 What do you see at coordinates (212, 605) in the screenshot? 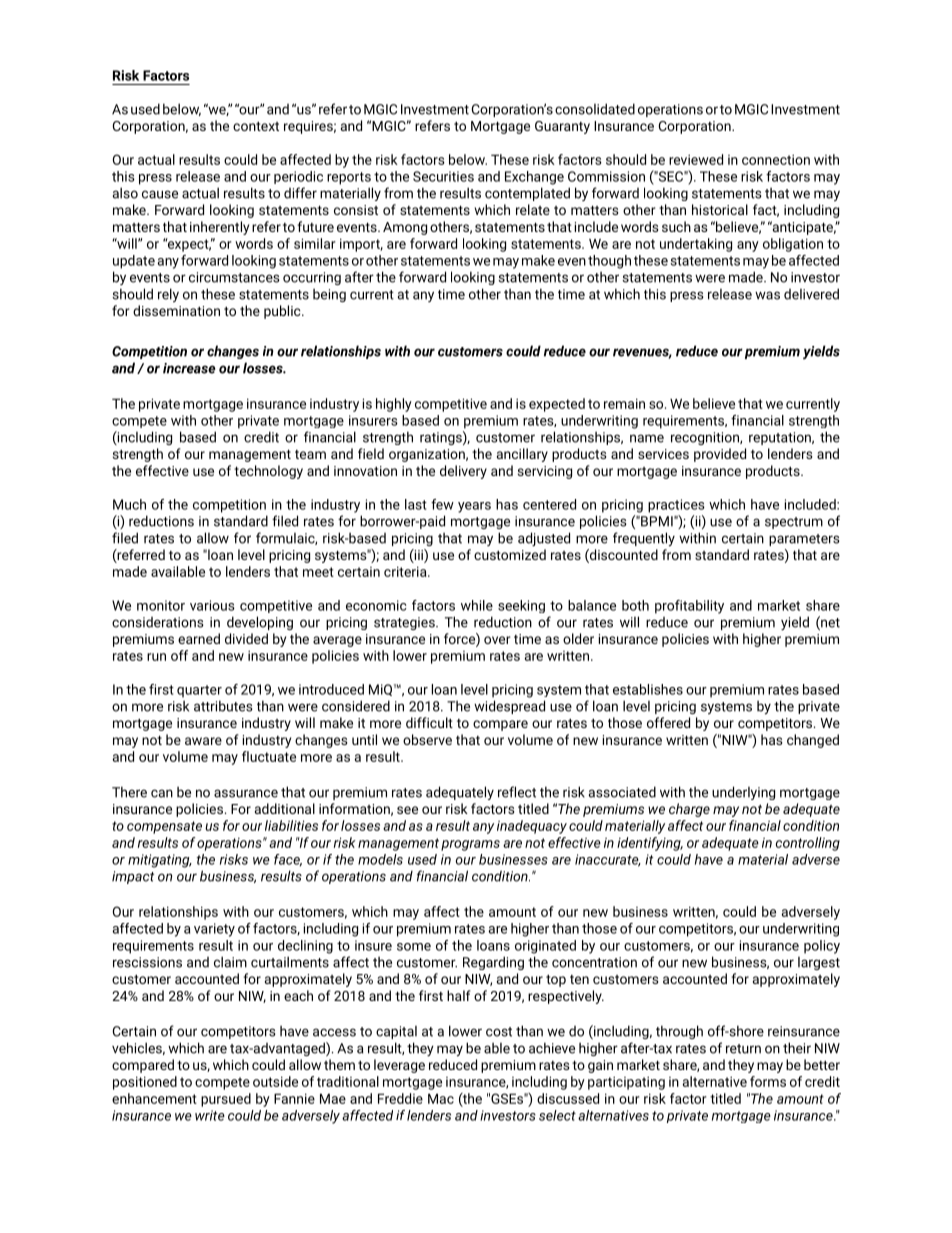
I see `various` at bounding box center [212, 605].
